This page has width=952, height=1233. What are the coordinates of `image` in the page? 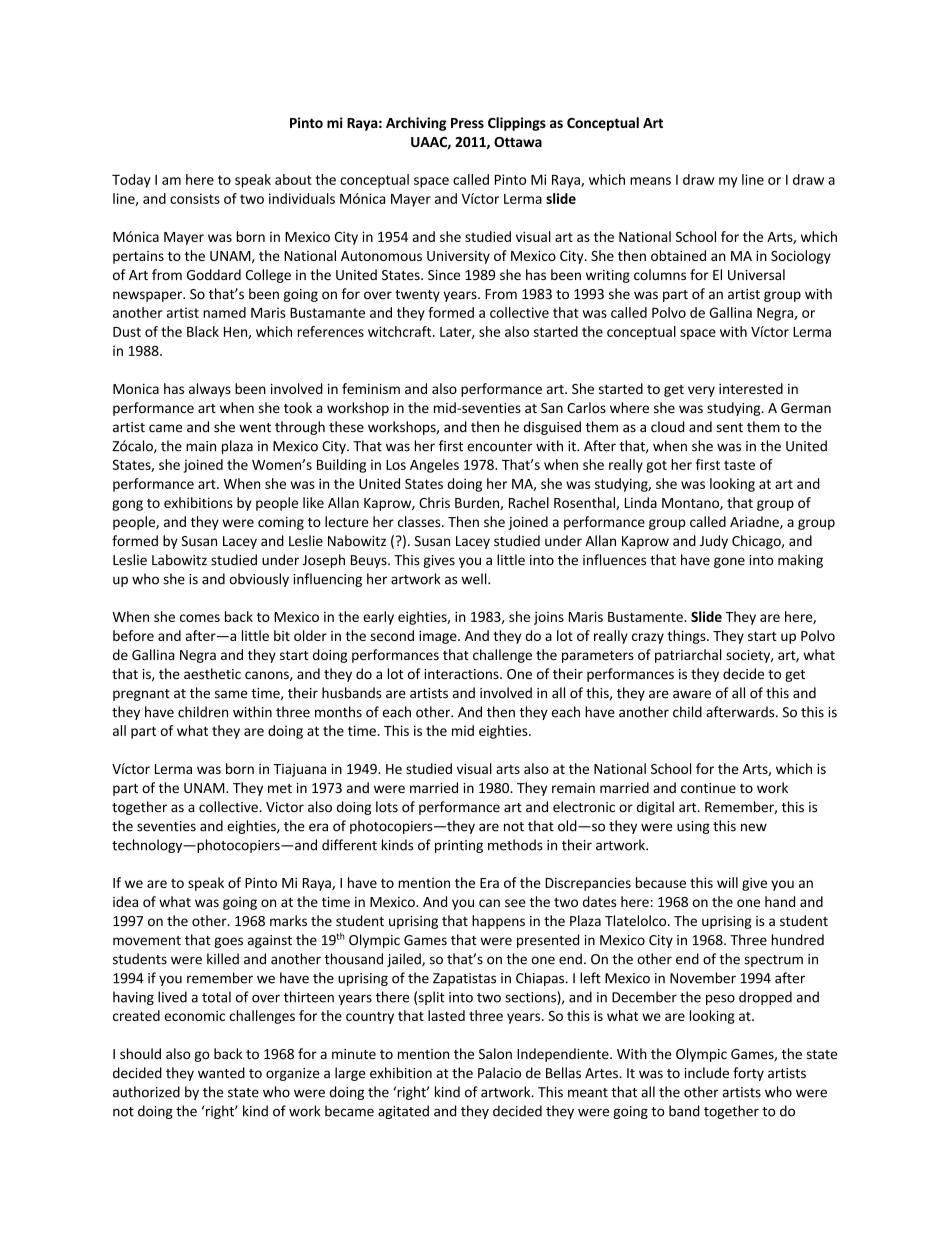 It's located at (439, 637).
